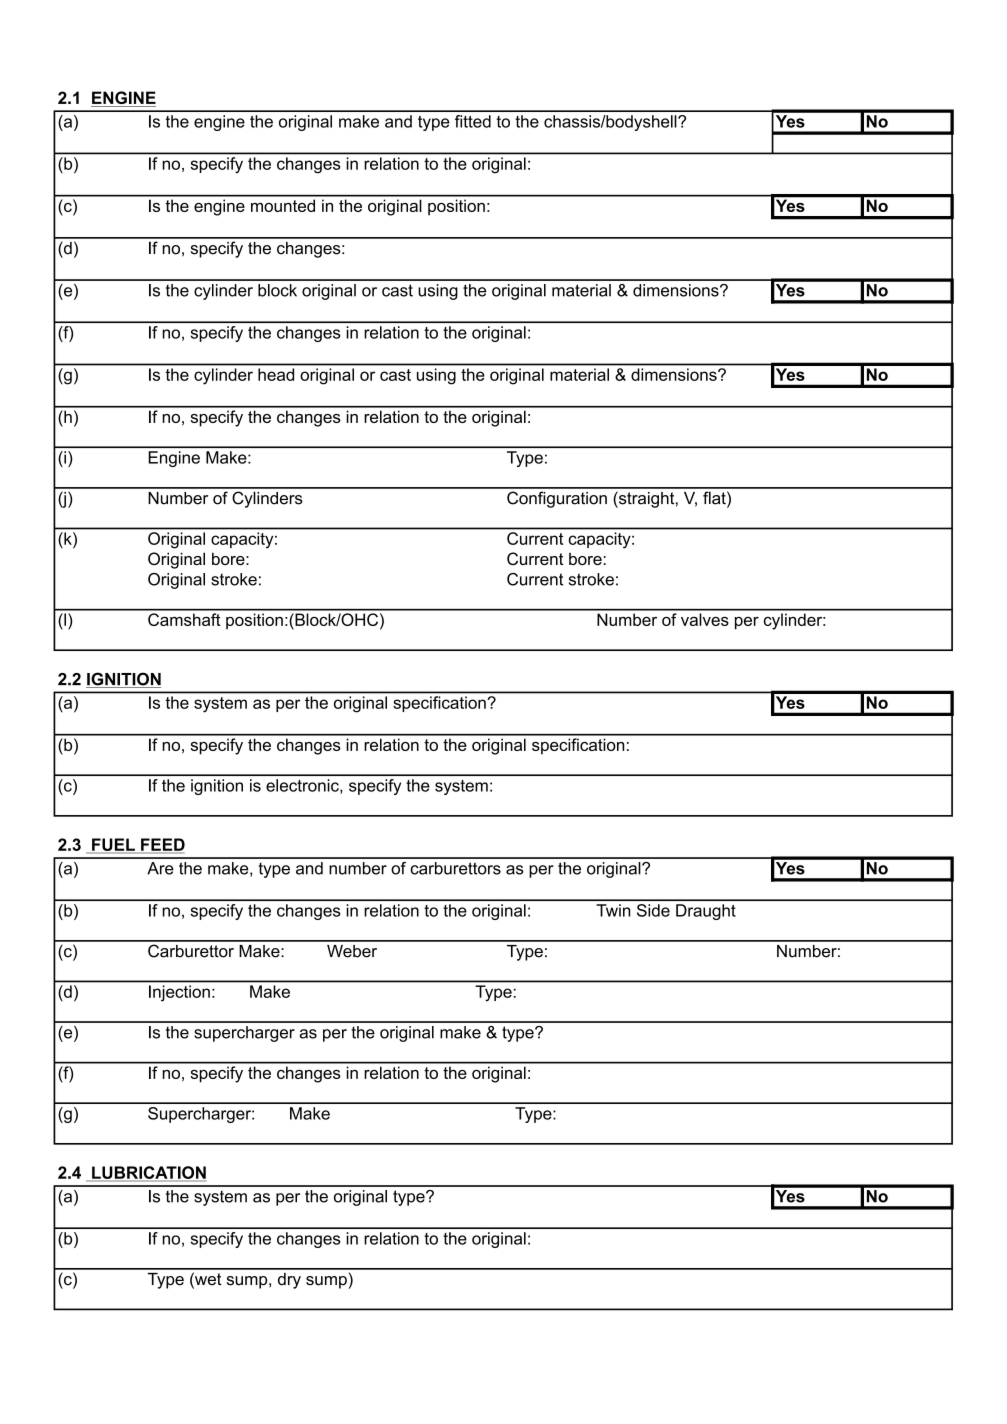 The image size is (1007, 1424). I want to click on LUBRICATION, so click(148, 1173).
